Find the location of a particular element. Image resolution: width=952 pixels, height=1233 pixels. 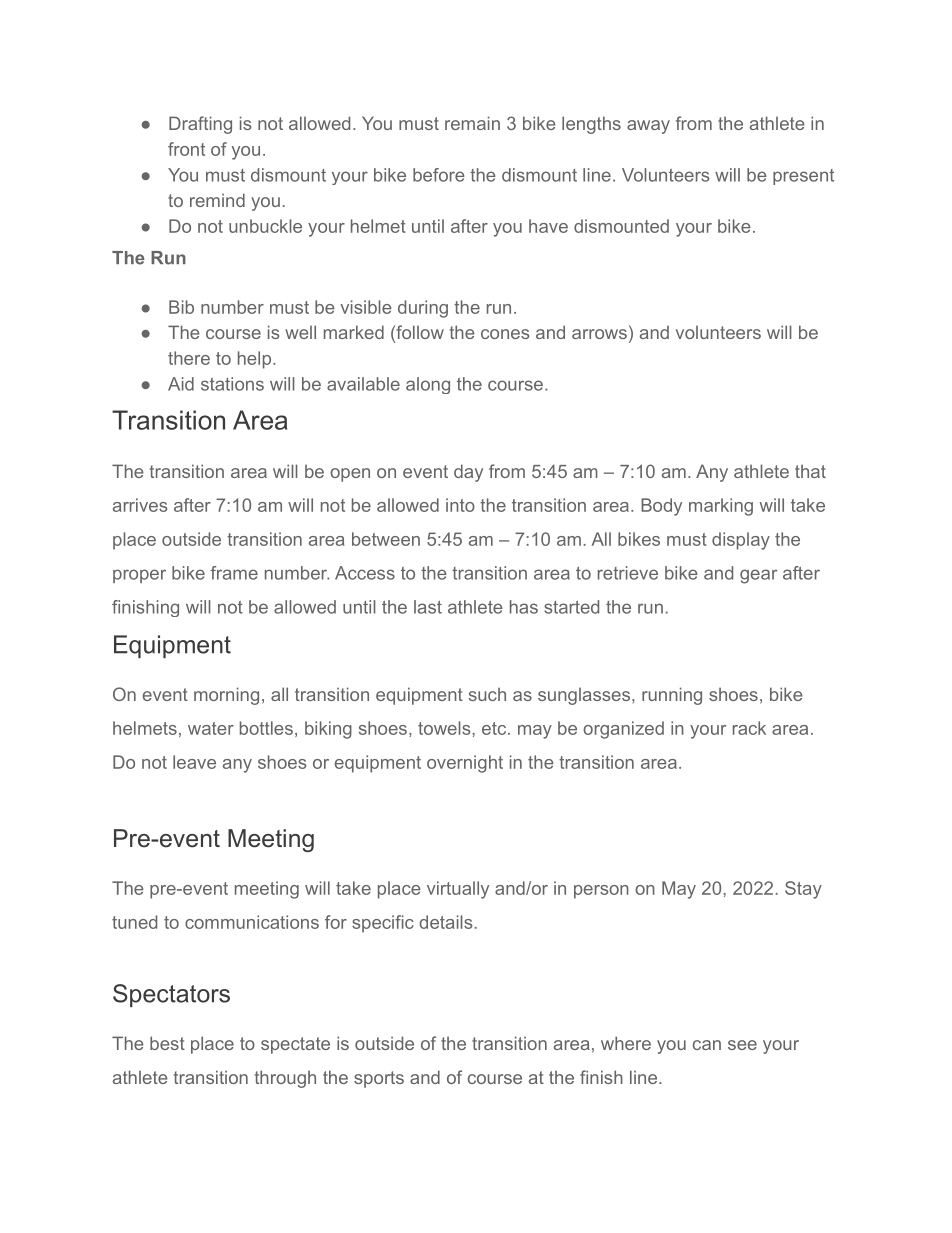

overnight is located at coordinates (465, 764).
